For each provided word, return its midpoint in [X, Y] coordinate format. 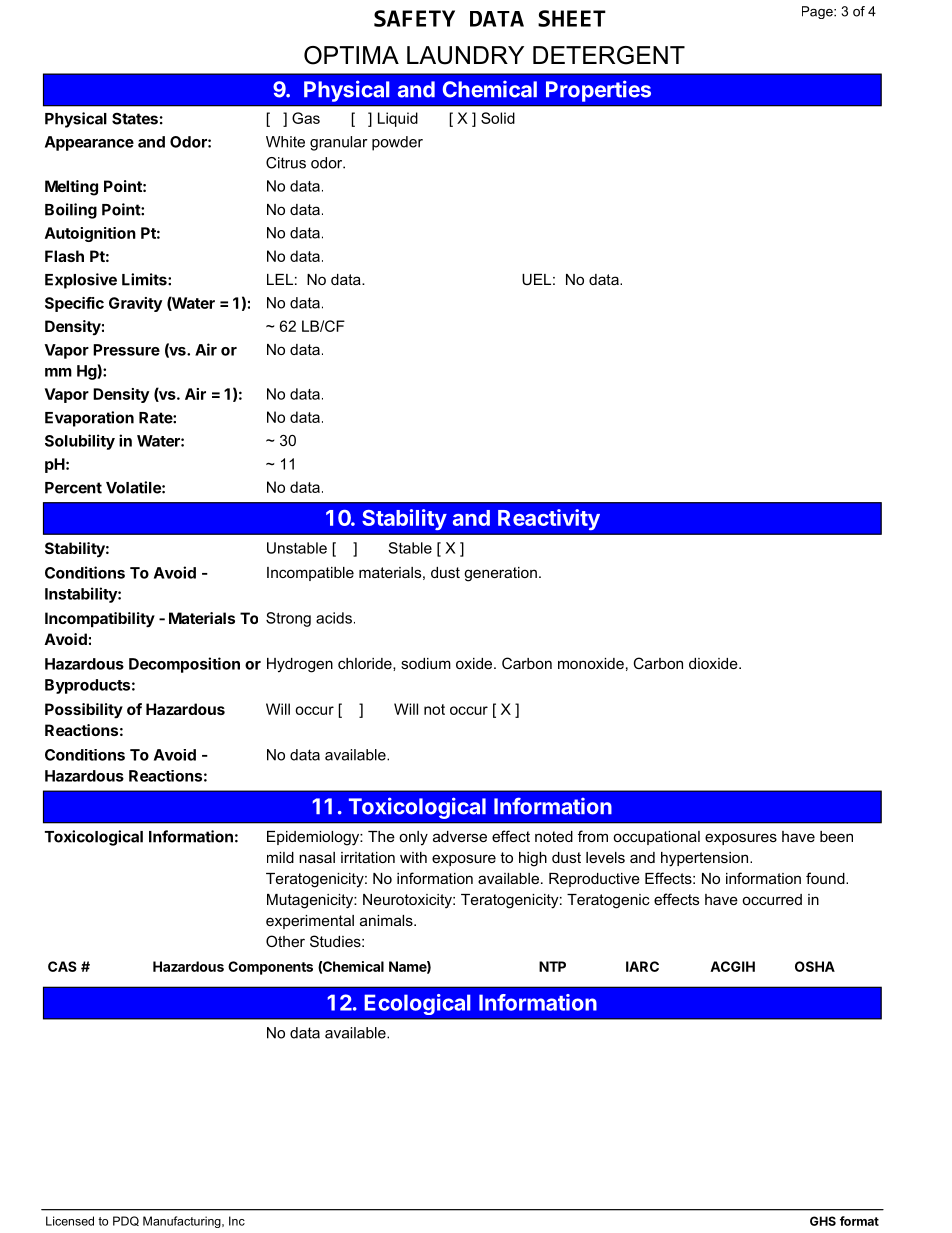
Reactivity [549, 520]
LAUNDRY [465, 55]
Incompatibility [100, 620]
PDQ [126, 1221]
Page [818, 12]
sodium [426, 663]
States [135, 119]
